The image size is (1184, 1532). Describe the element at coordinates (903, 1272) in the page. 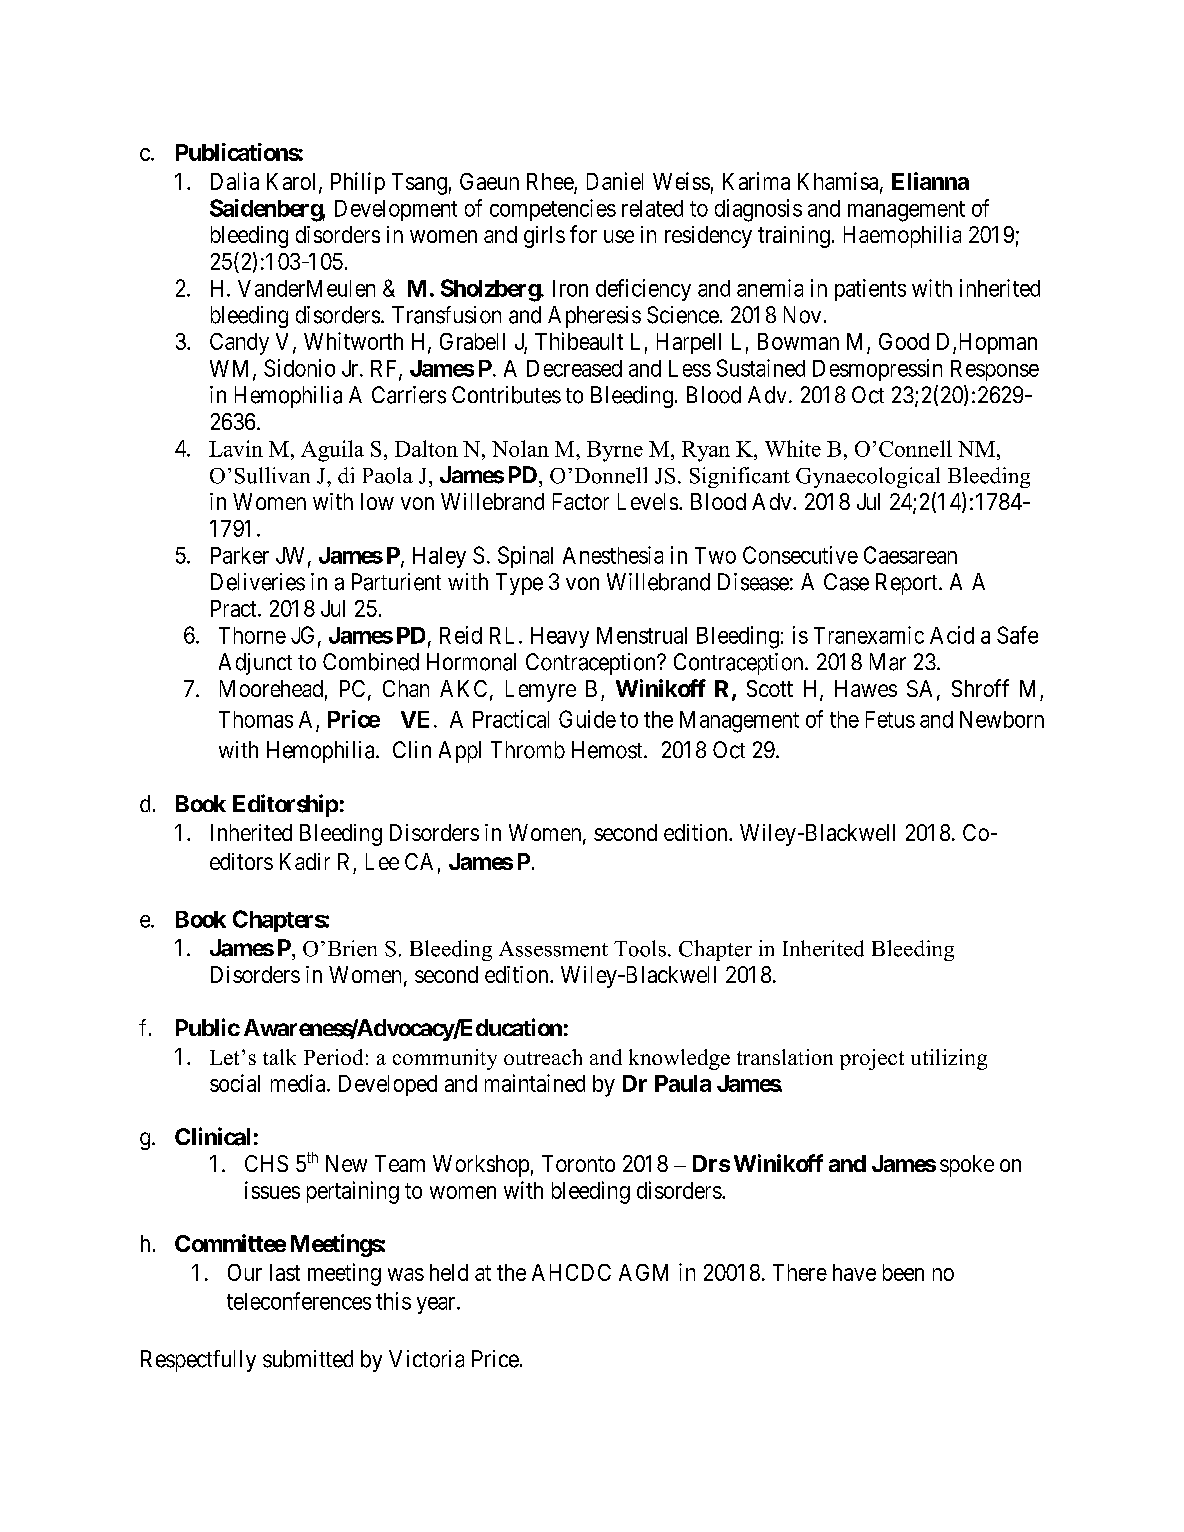

I see `been` at that location.
